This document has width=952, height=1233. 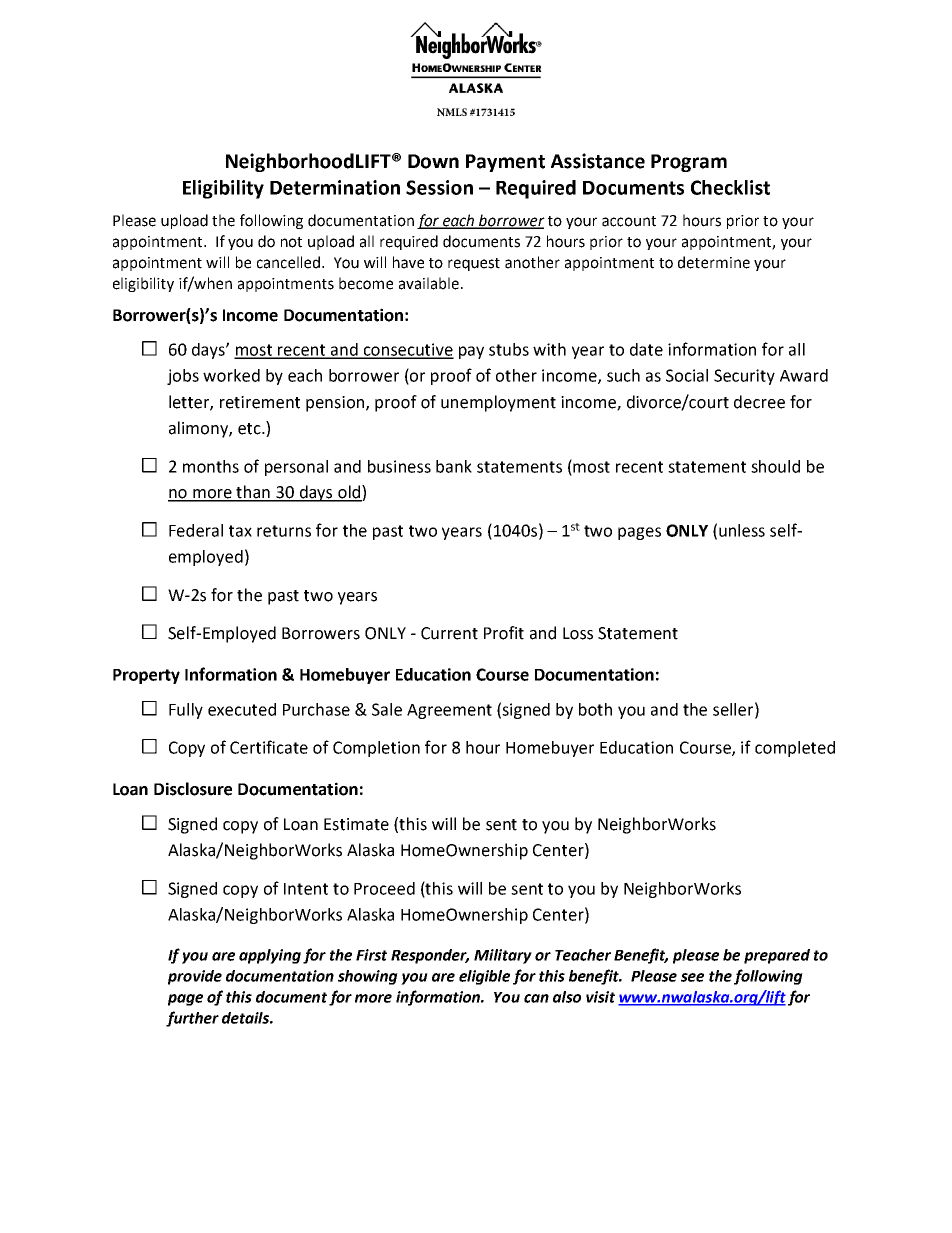 What do you see at coordinates (242, 709) in the document?
I see `executed` at bounding box center [242, 709].
